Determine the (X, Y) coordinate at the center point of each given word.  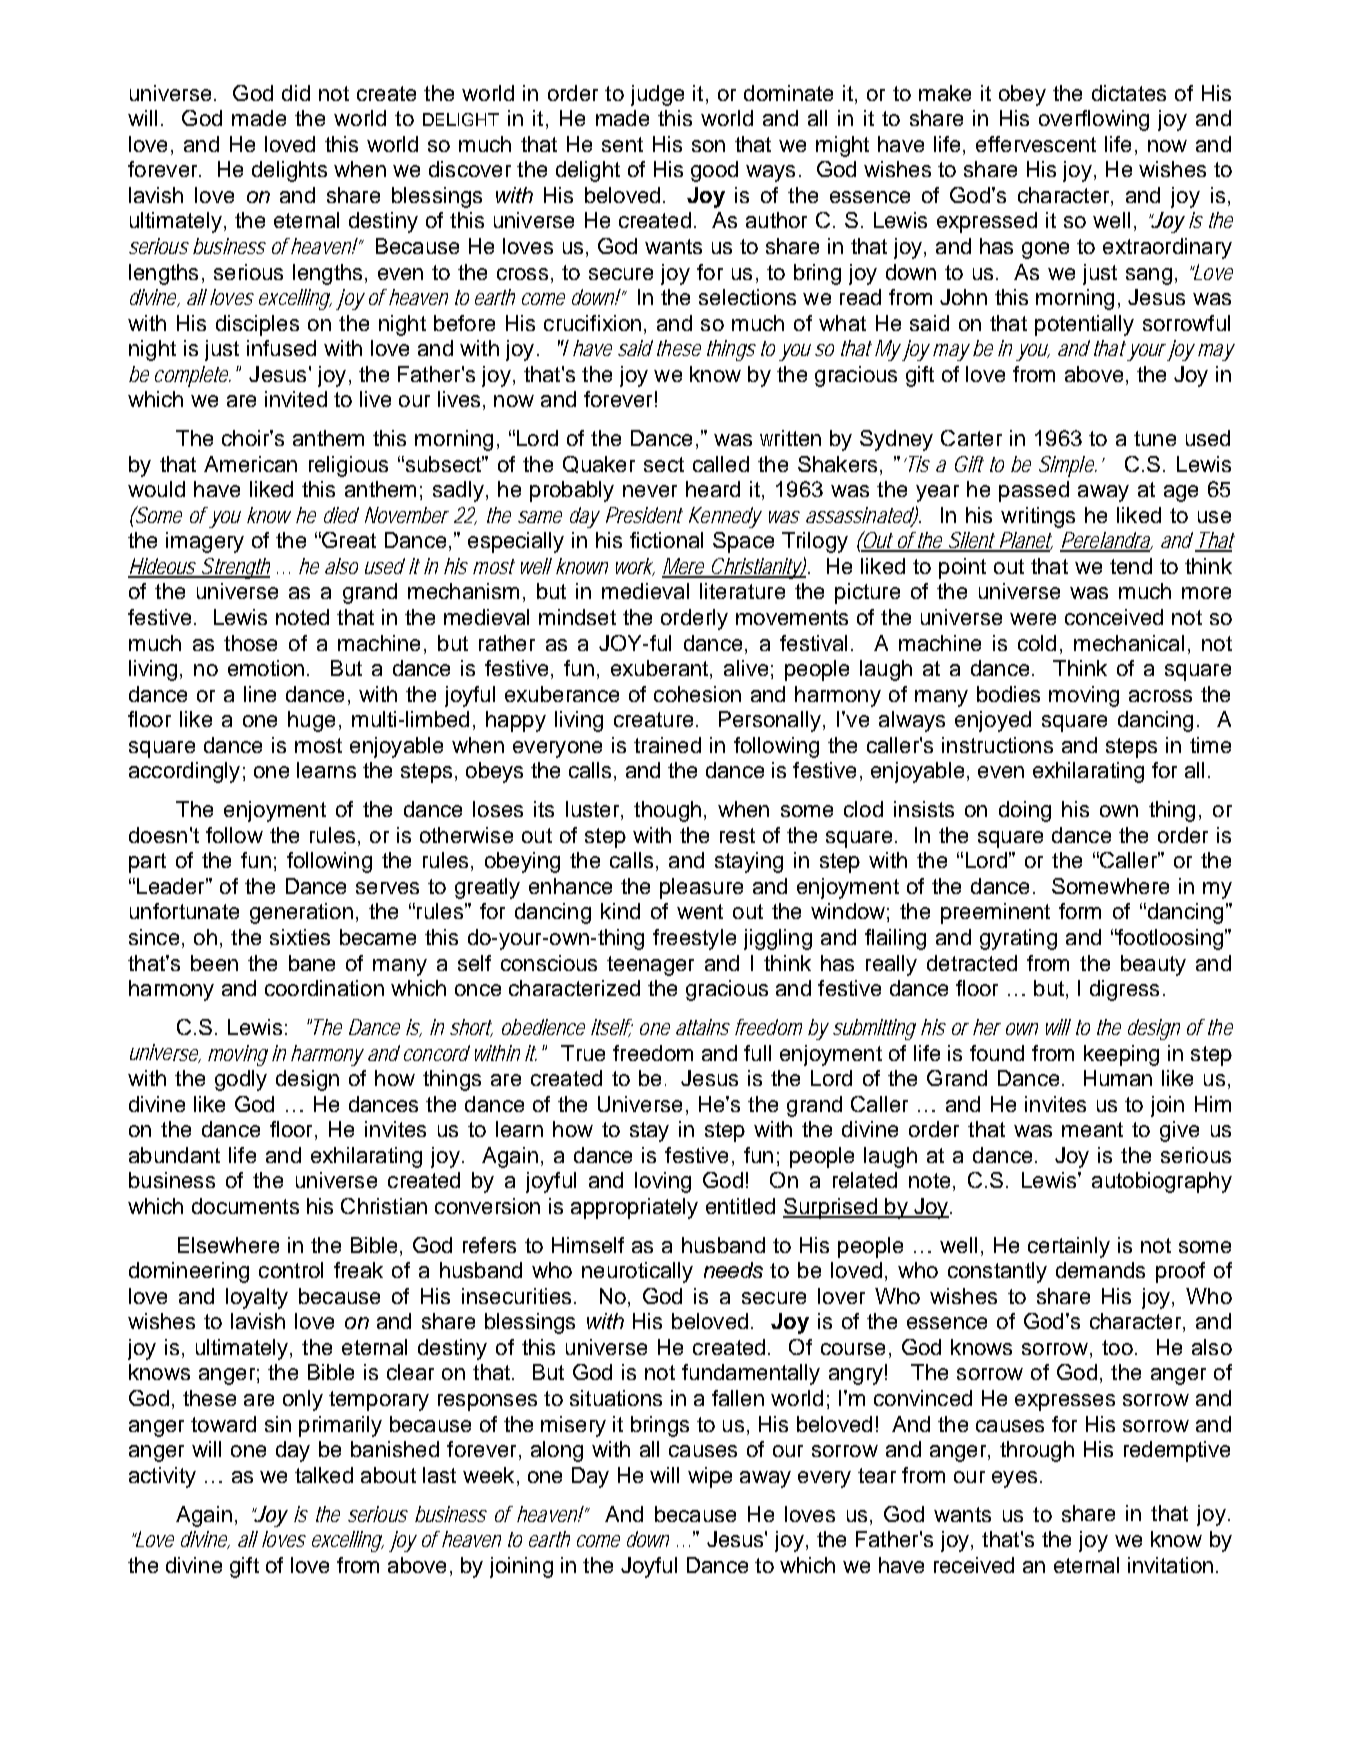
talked (324, 1475)
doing (1025, 811)
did (296, 93)
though (667, 811)
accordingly (184, 772)
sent (622, 144)
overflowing (1094, 120)
